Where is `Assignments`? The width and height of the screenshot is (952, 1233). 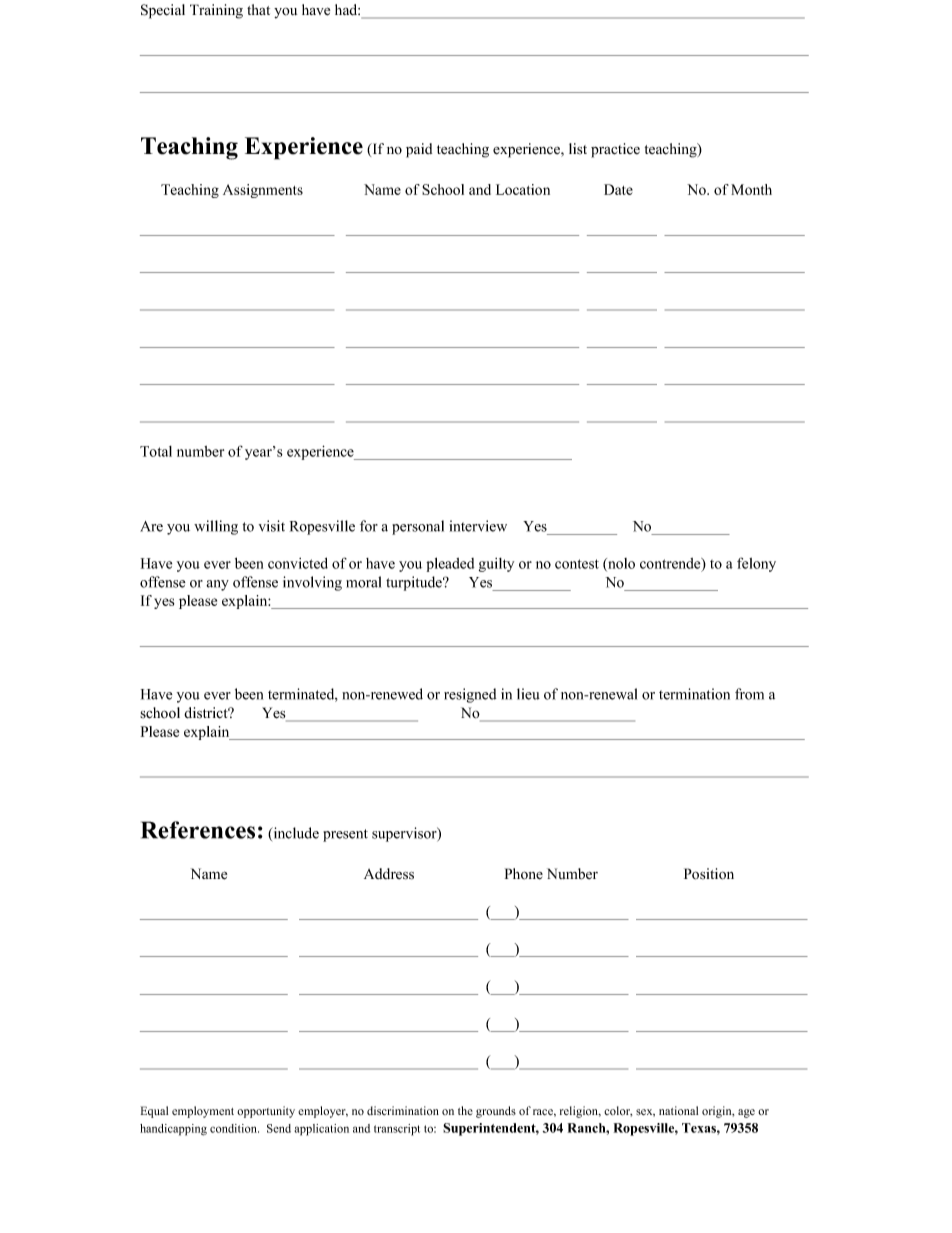 Assignments is located at coordinates (263, 191).
